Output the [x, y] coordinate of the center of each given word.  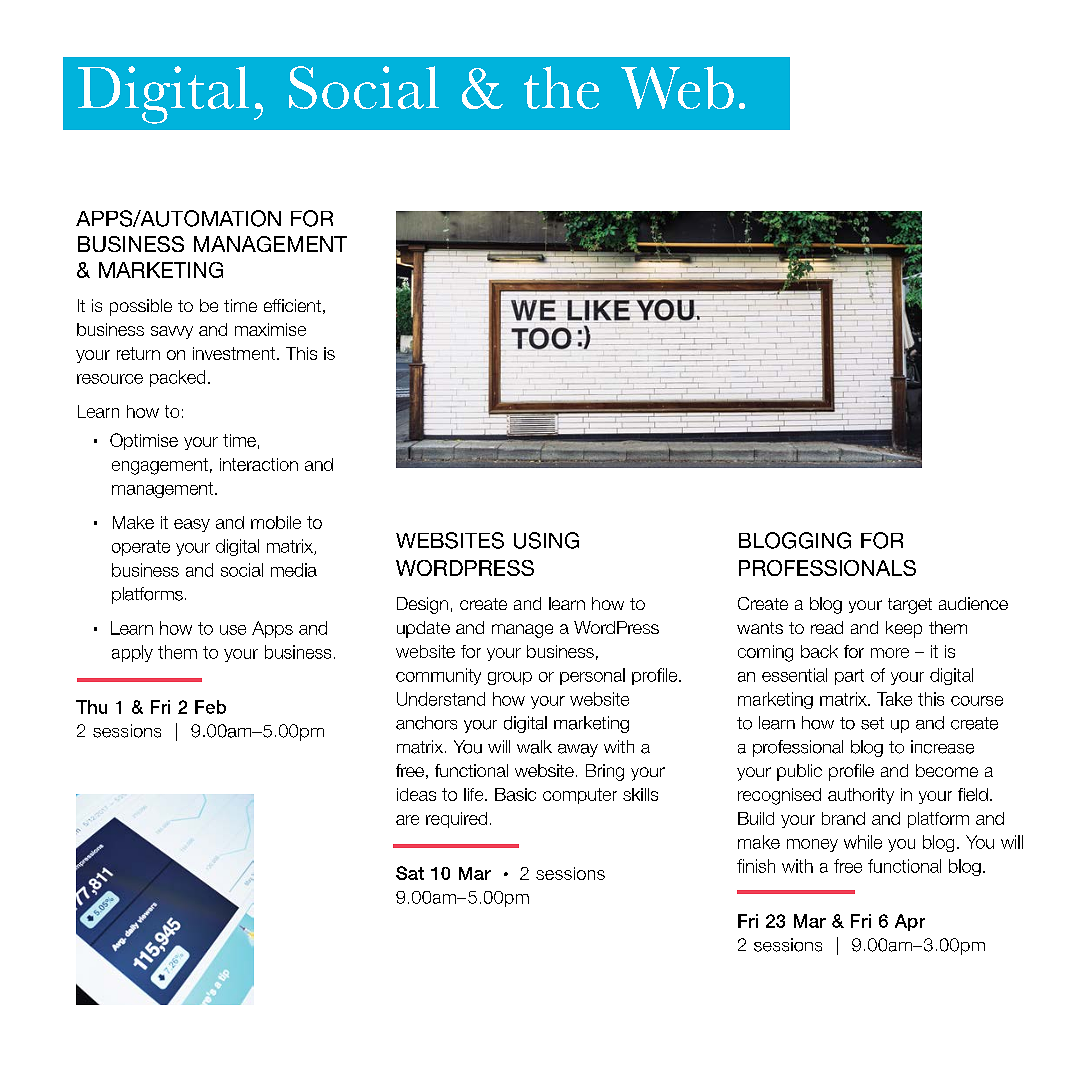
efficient [292, 305]
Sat [410, 873]
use [233, 630]
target [910, 606]
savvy [172, 332]
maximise [270, 329]
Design [422, 605]
